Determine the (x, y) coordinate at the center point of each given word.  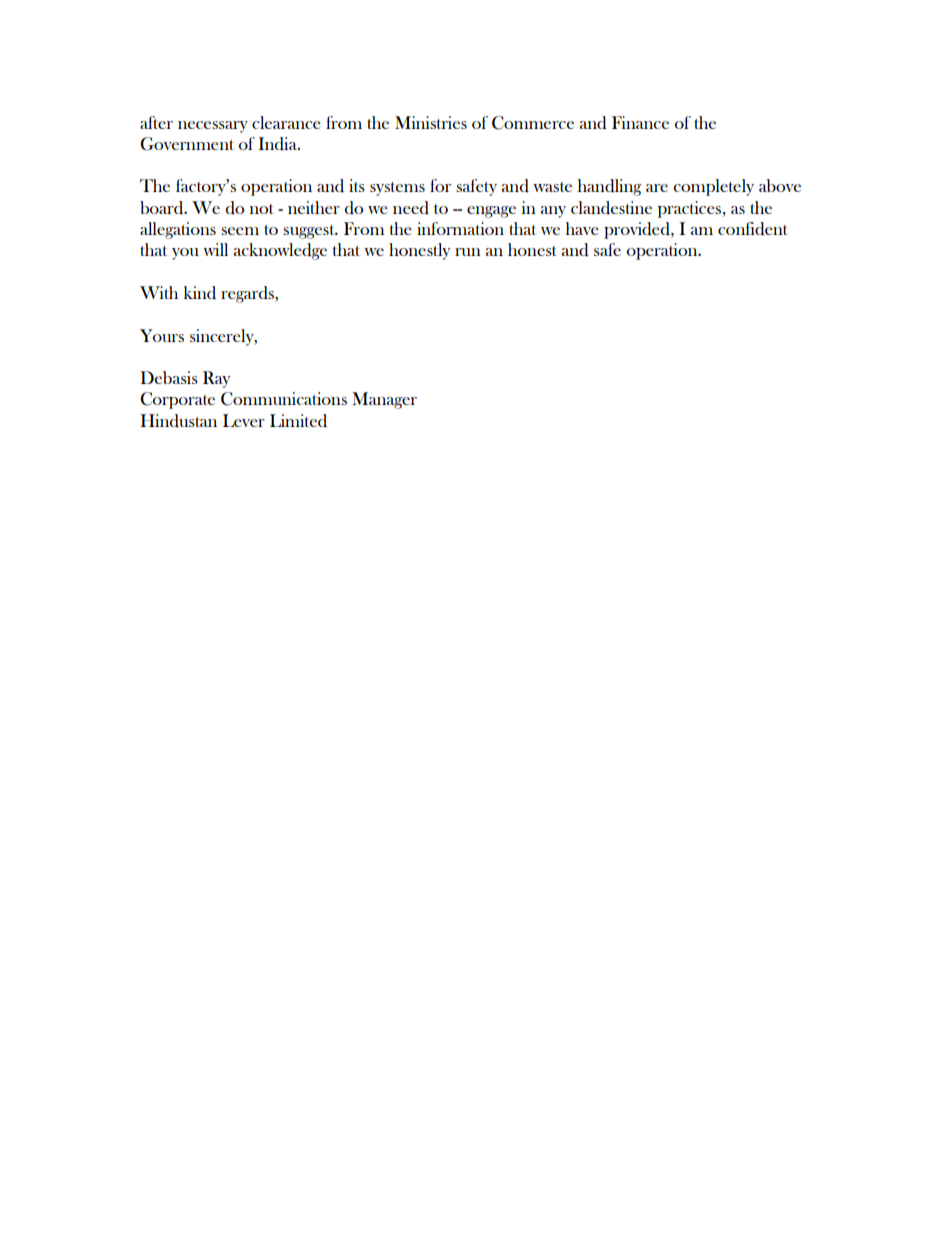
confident (753, 229)
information (460, 228)
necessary (213, 127)
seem (240, 231)
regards (248, 294)
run (468, 252)
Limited (298, 421)
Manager (384, 400)
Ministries (431, 122)
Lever (244, 420)
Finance (640, 122)
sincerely (223, 337)
